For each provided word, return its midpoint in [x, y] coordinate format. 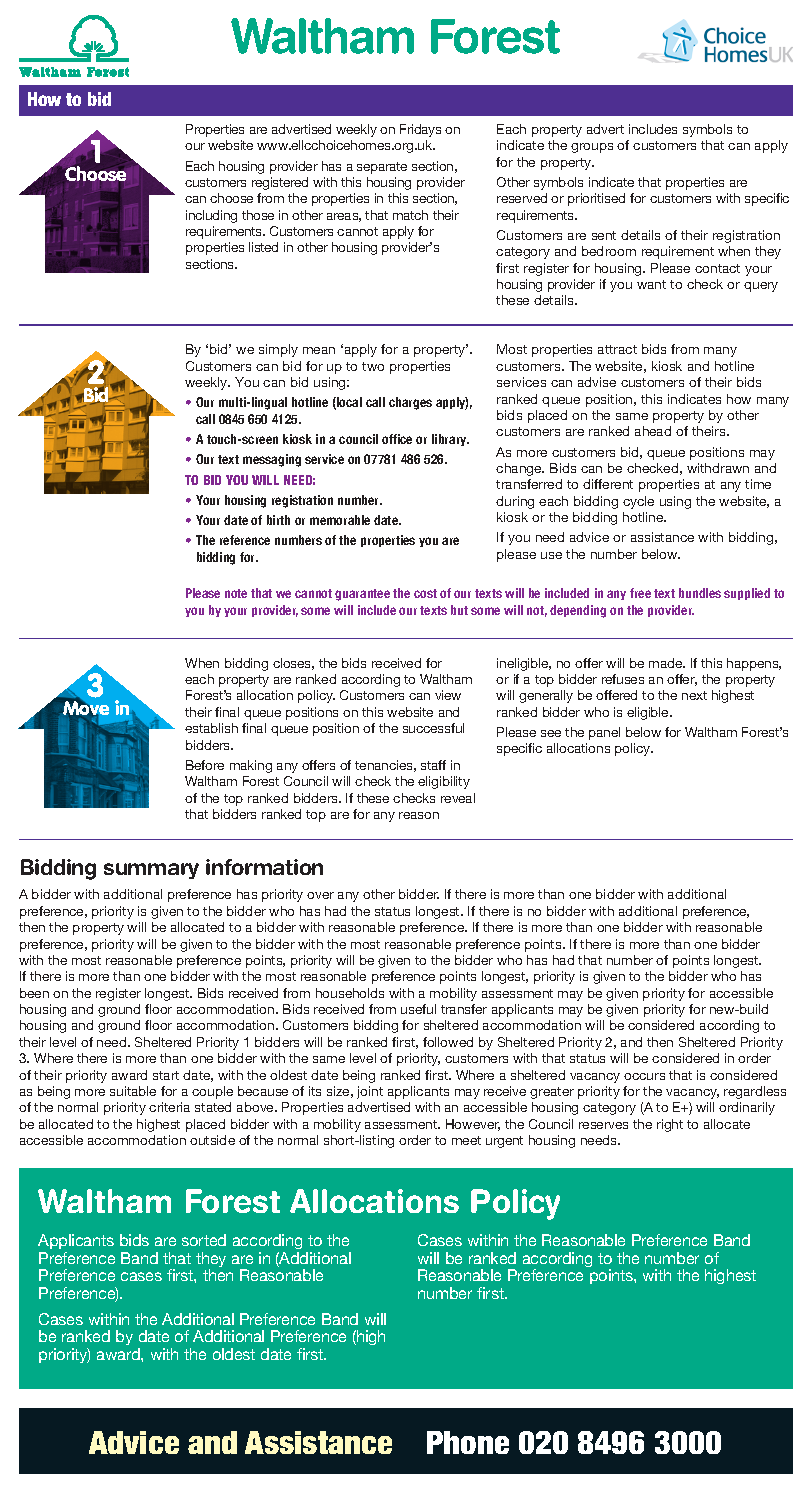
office [397, 439]
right [670, 1125]
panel [604, 733]
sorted [204, 1240]
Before [205, 765]
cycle [638, 502]
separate [382, 168]
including [211, 216]
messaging [272, 460]
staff [433, 765]
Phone [468, 1442]
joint [370, 1092]
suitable [133, 1091]
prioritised [596, 199]
